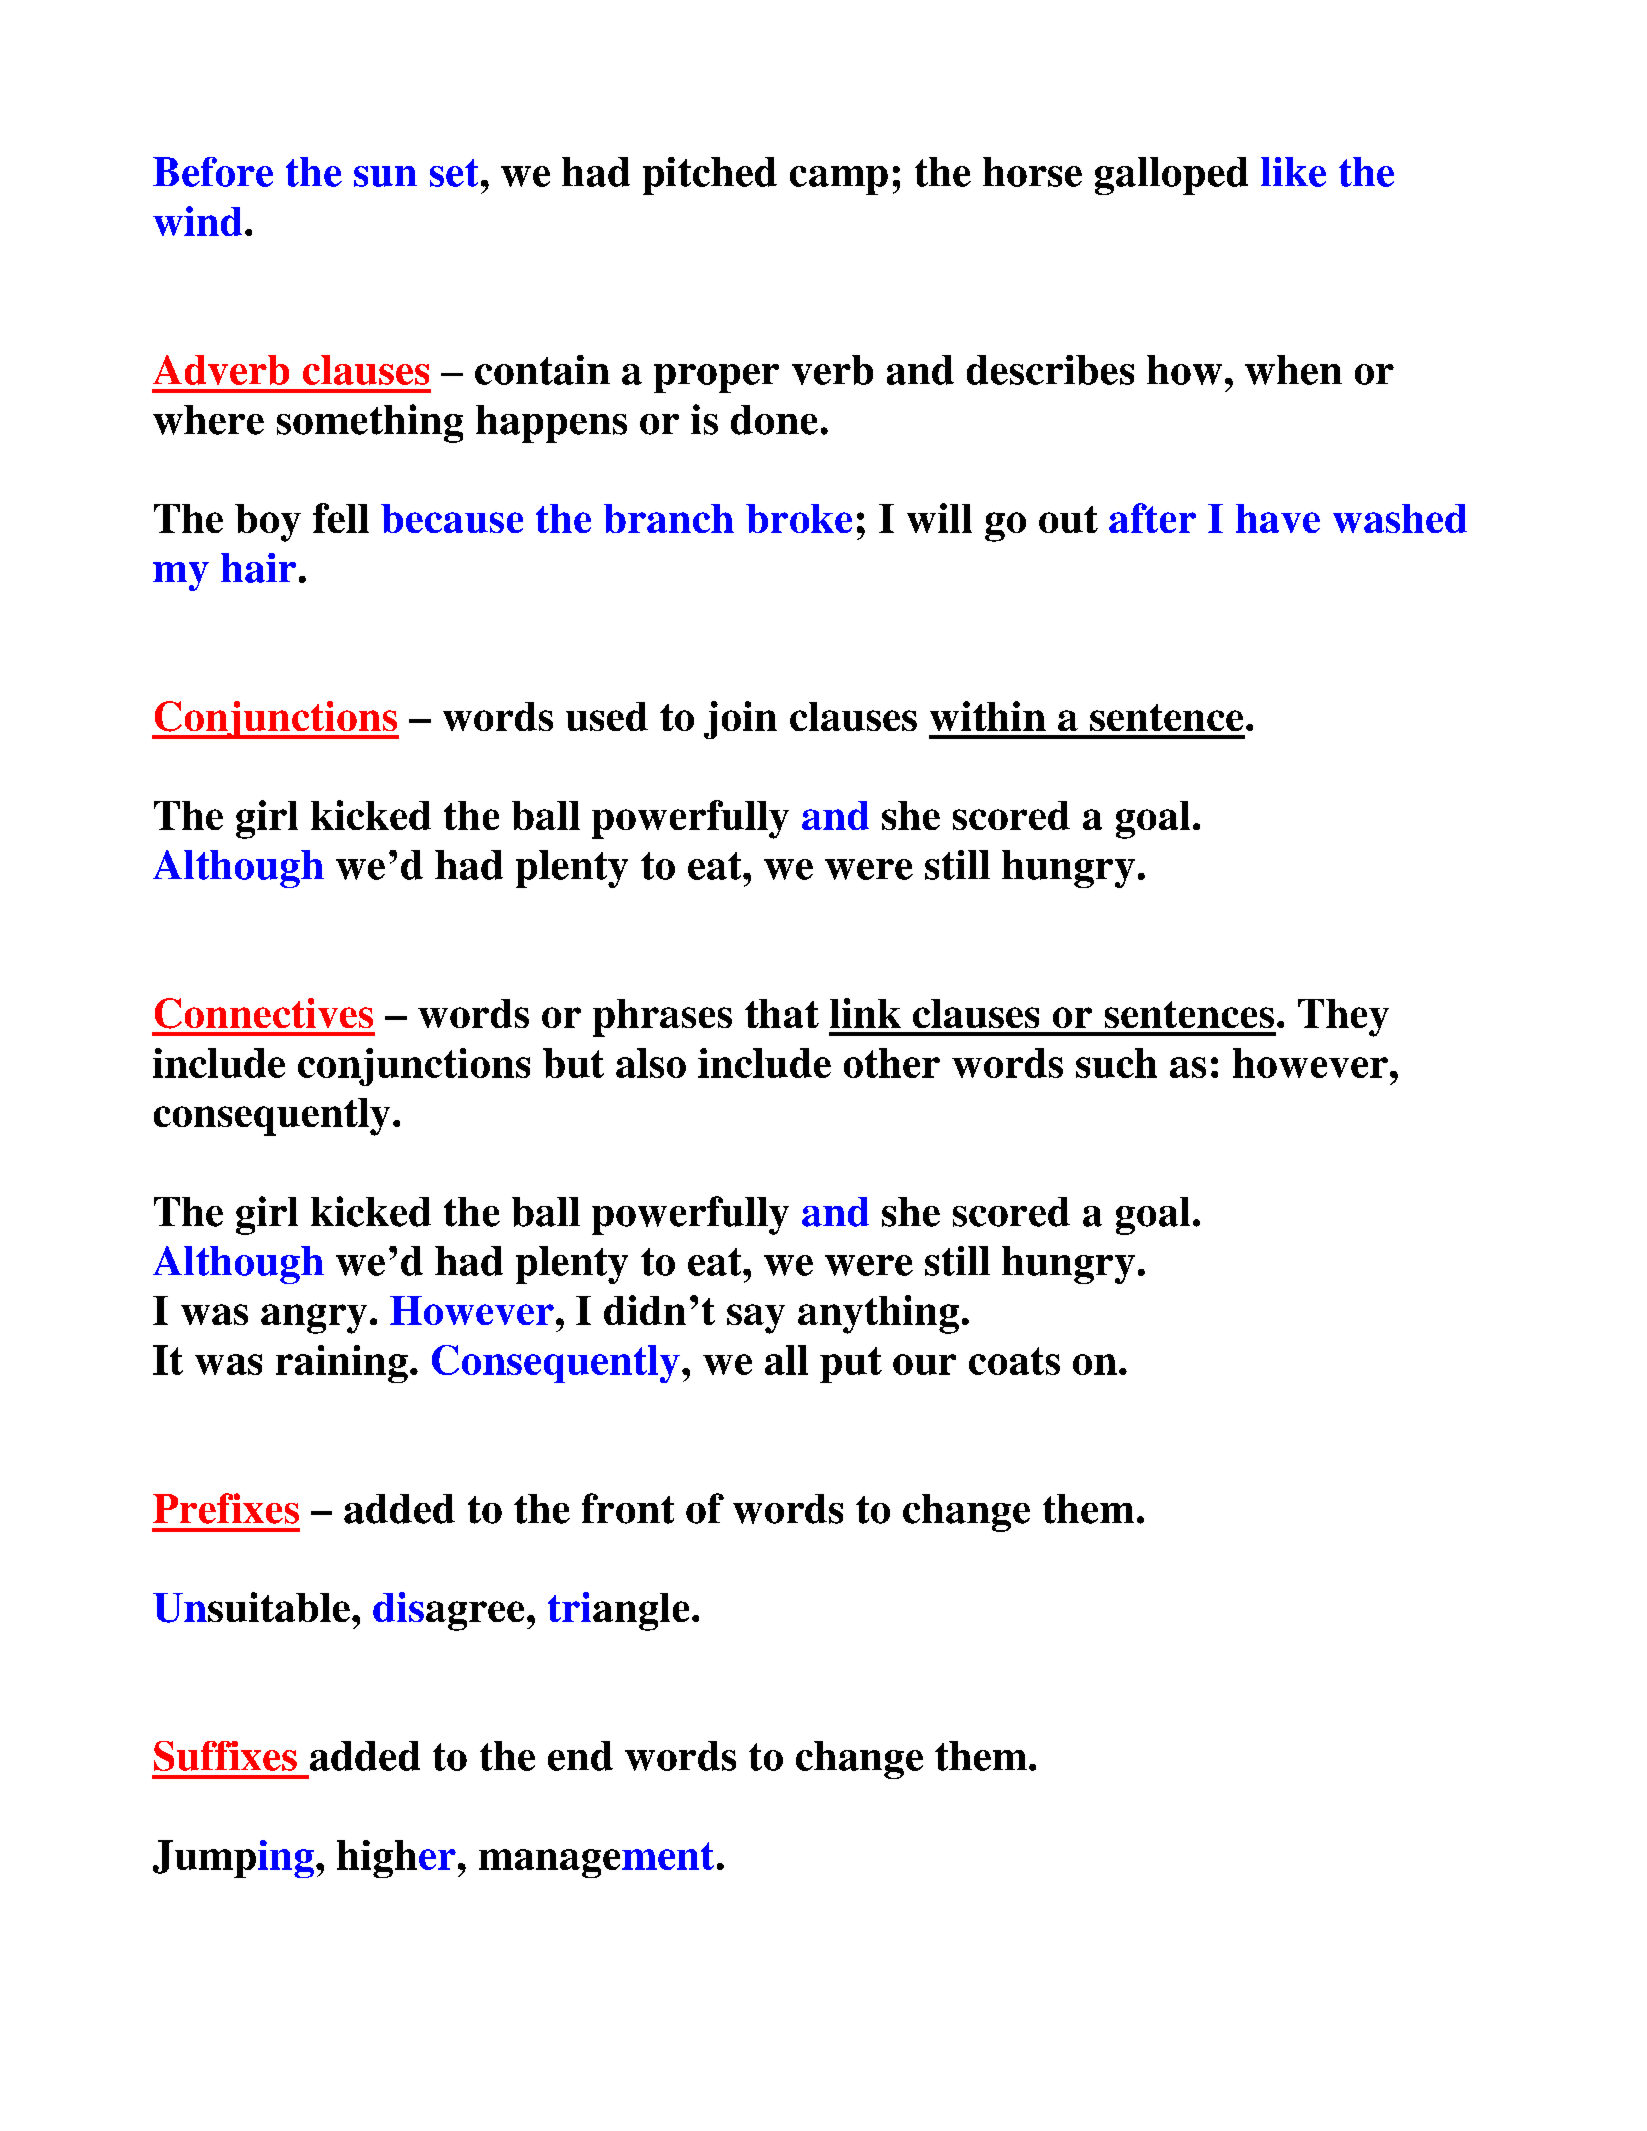 The height and width of the screenshot is (2131, 1647). What do you see at coordinates (740, 720) in the screenshot?
I see `join` at bounding box center [740, 720].
